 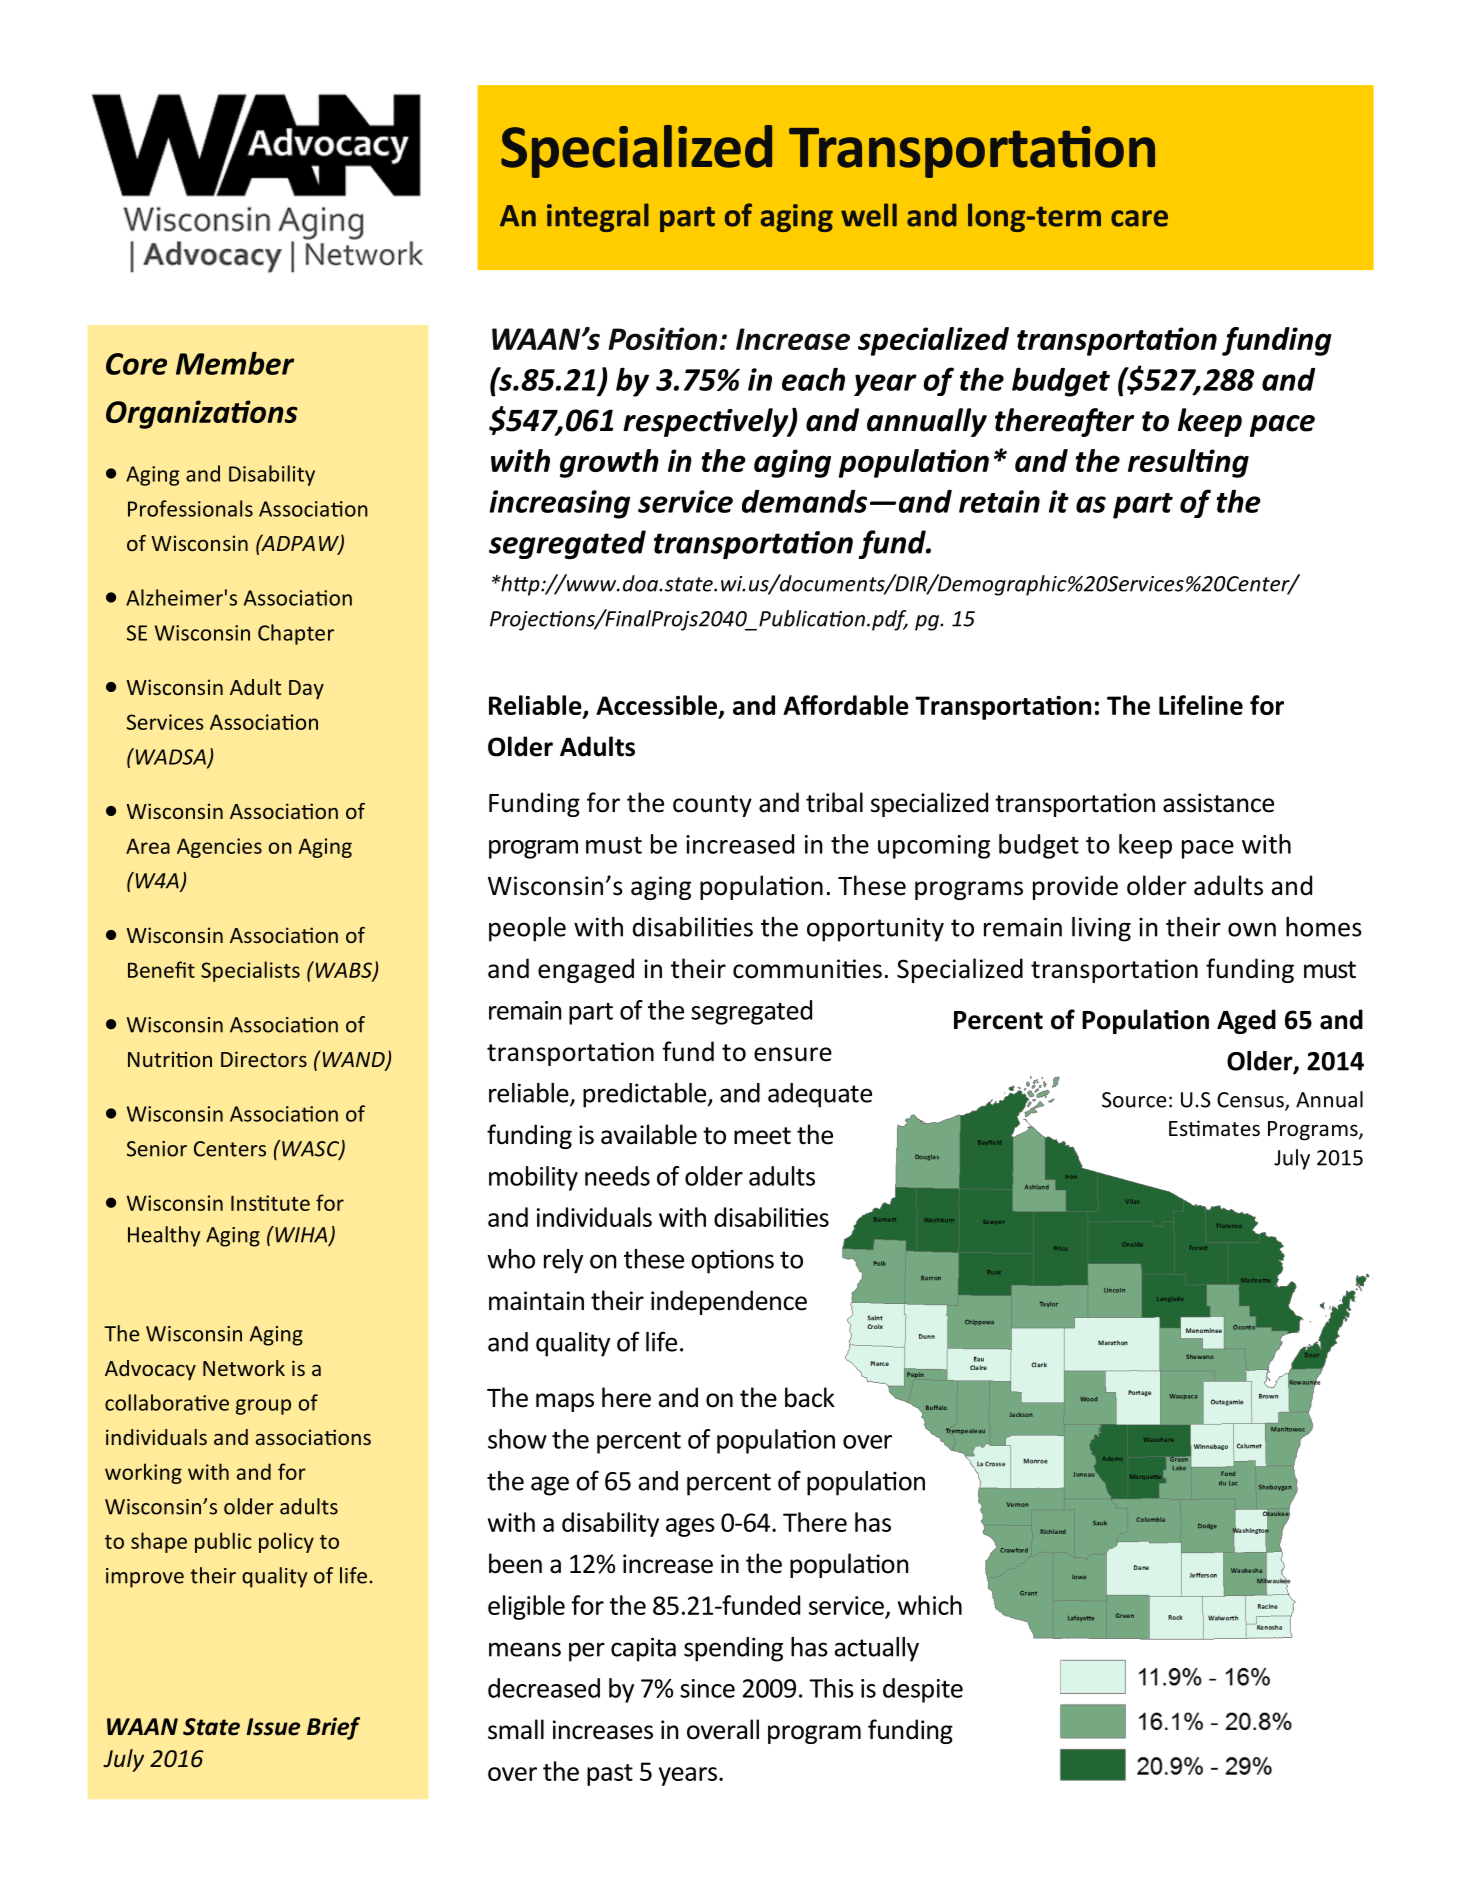 I want to click on Member, so click(x=235, y=363).
